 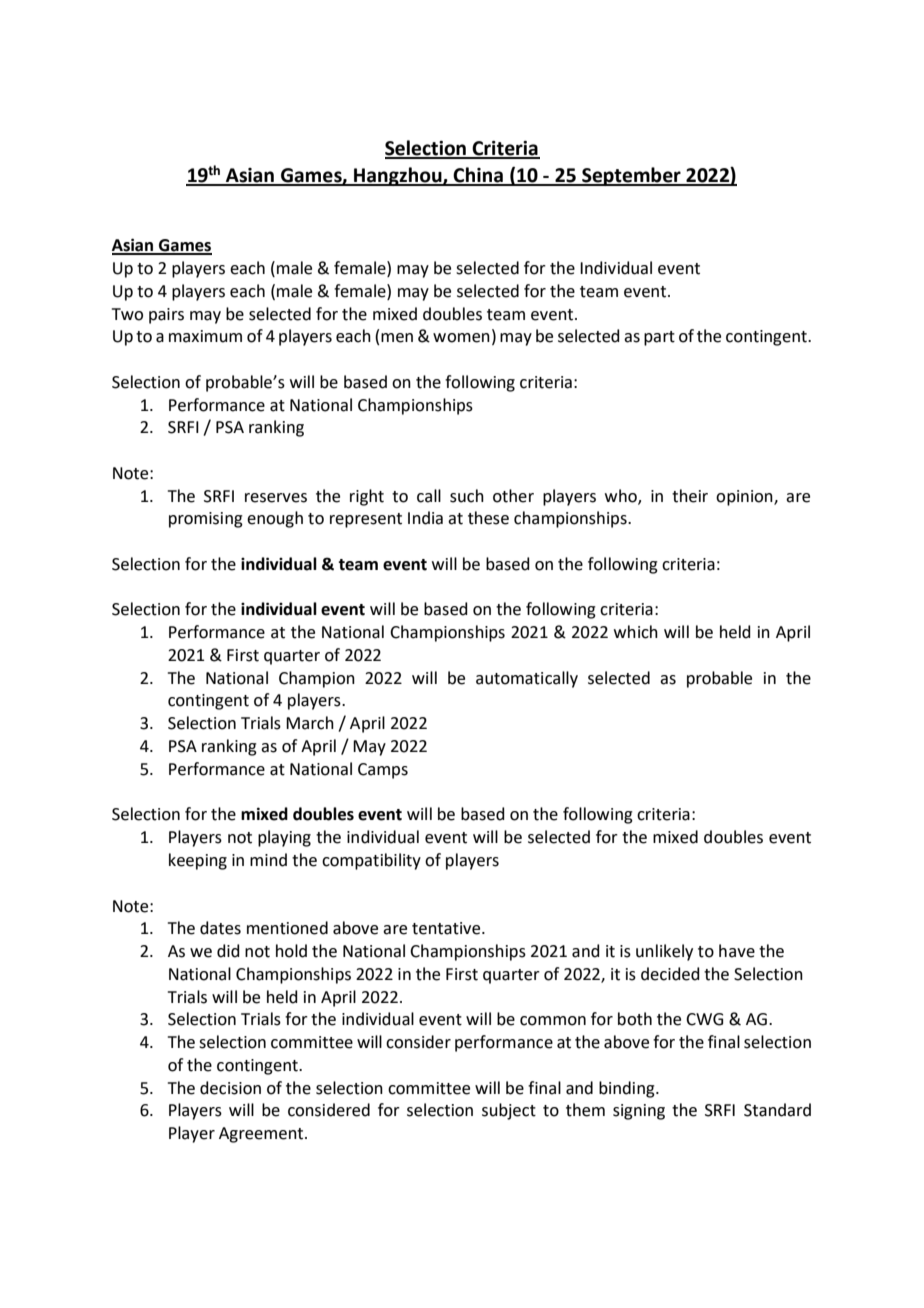 What do you see at coordinates (509, 1111) in the document?
I see `subject` at bounding box center [509, 1111].
